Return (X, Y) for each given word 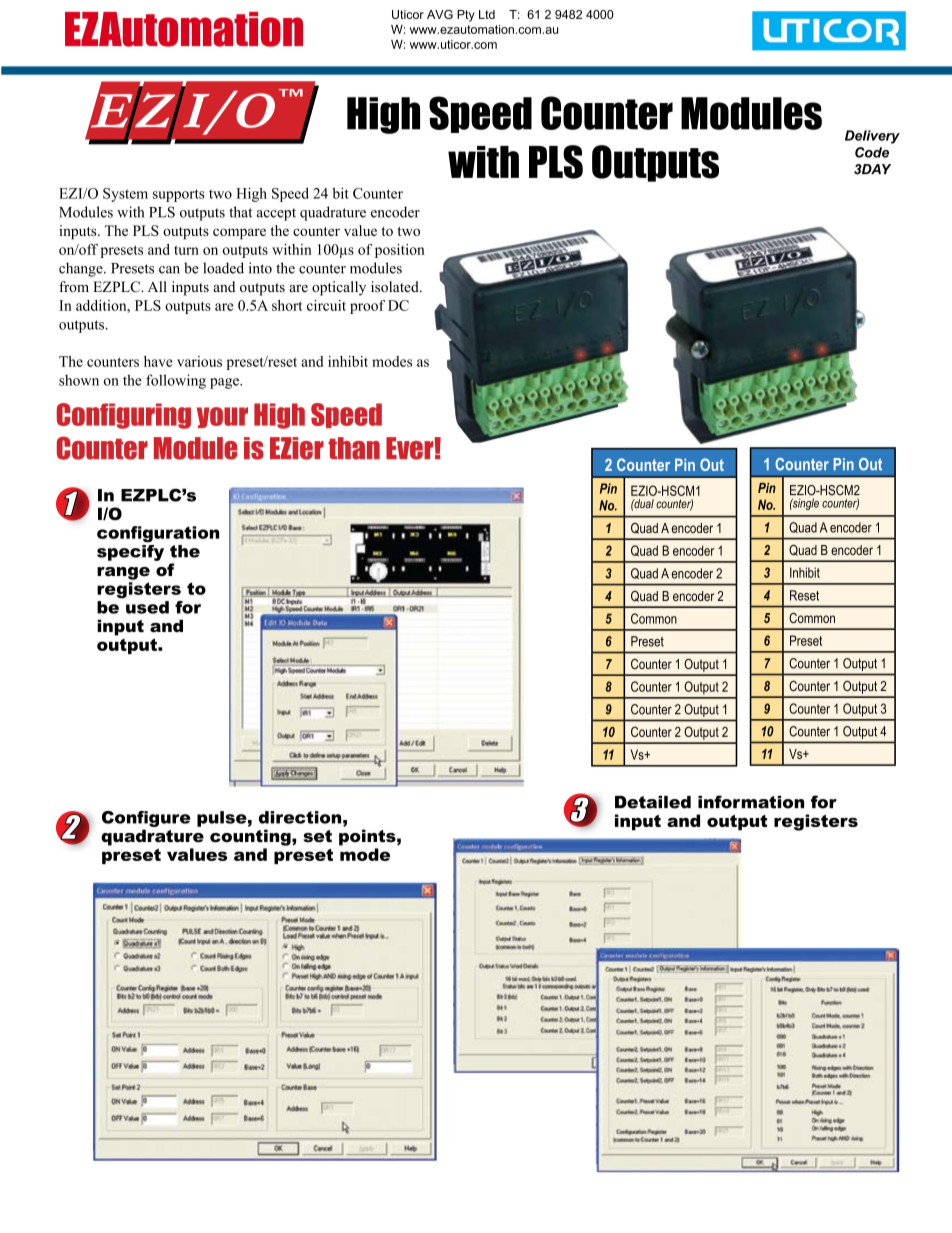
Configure (146, 819)
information (751, 802)
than (354, 448)
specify (130, 551)
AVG (440, 14)
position (400, 251)
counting (251, 837)
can (169, 270)
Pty (466, 16)
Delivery (872, 137)
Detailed (653, 802)
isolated (396, 286)
